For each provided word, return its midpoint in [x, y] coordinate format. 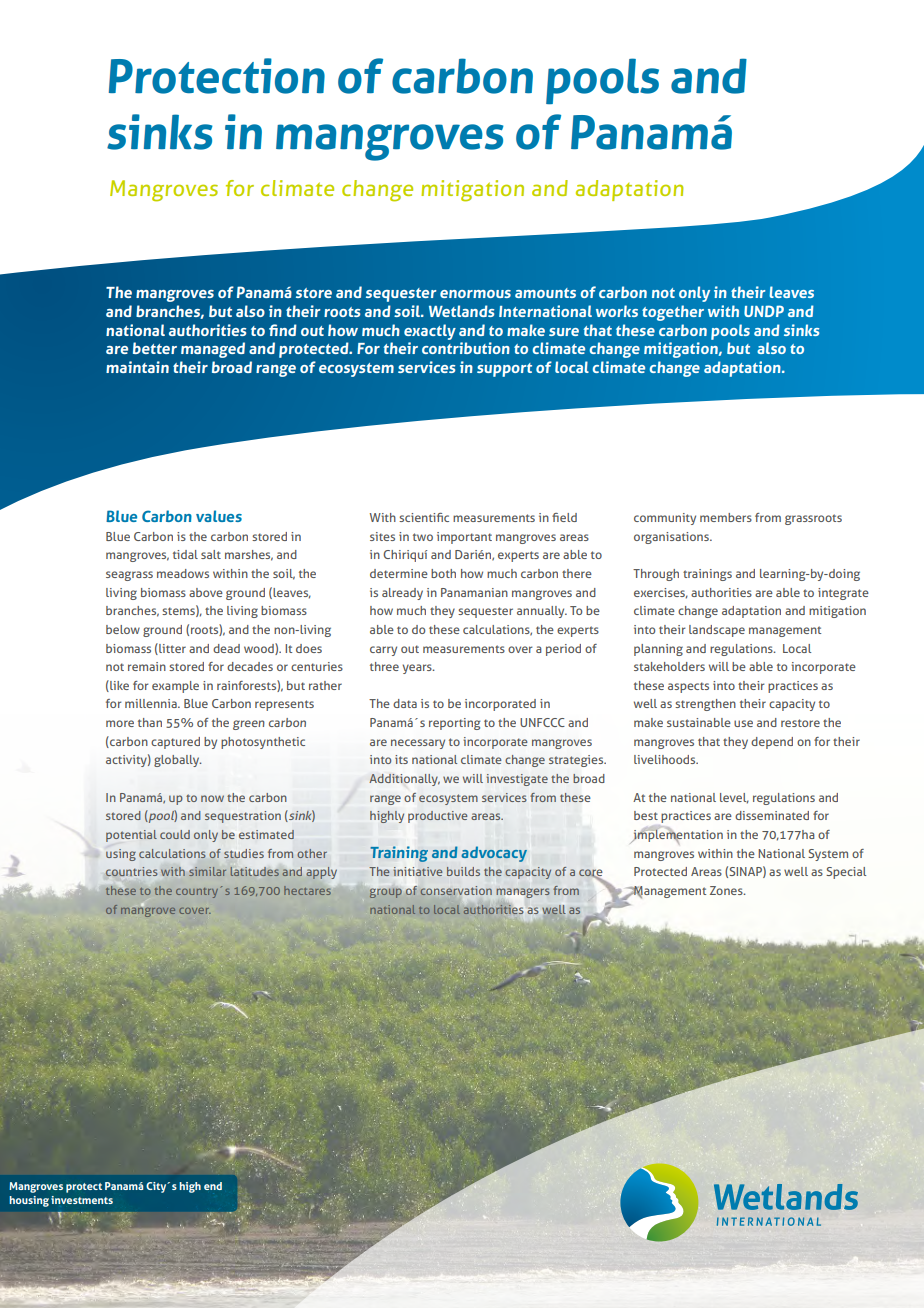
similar [207, 871]
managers [523, 893]
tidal [185, 554]
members [726, 517]
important [464, 538]
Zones [727, 890]
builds [463, 871]
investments [82, 1200]
